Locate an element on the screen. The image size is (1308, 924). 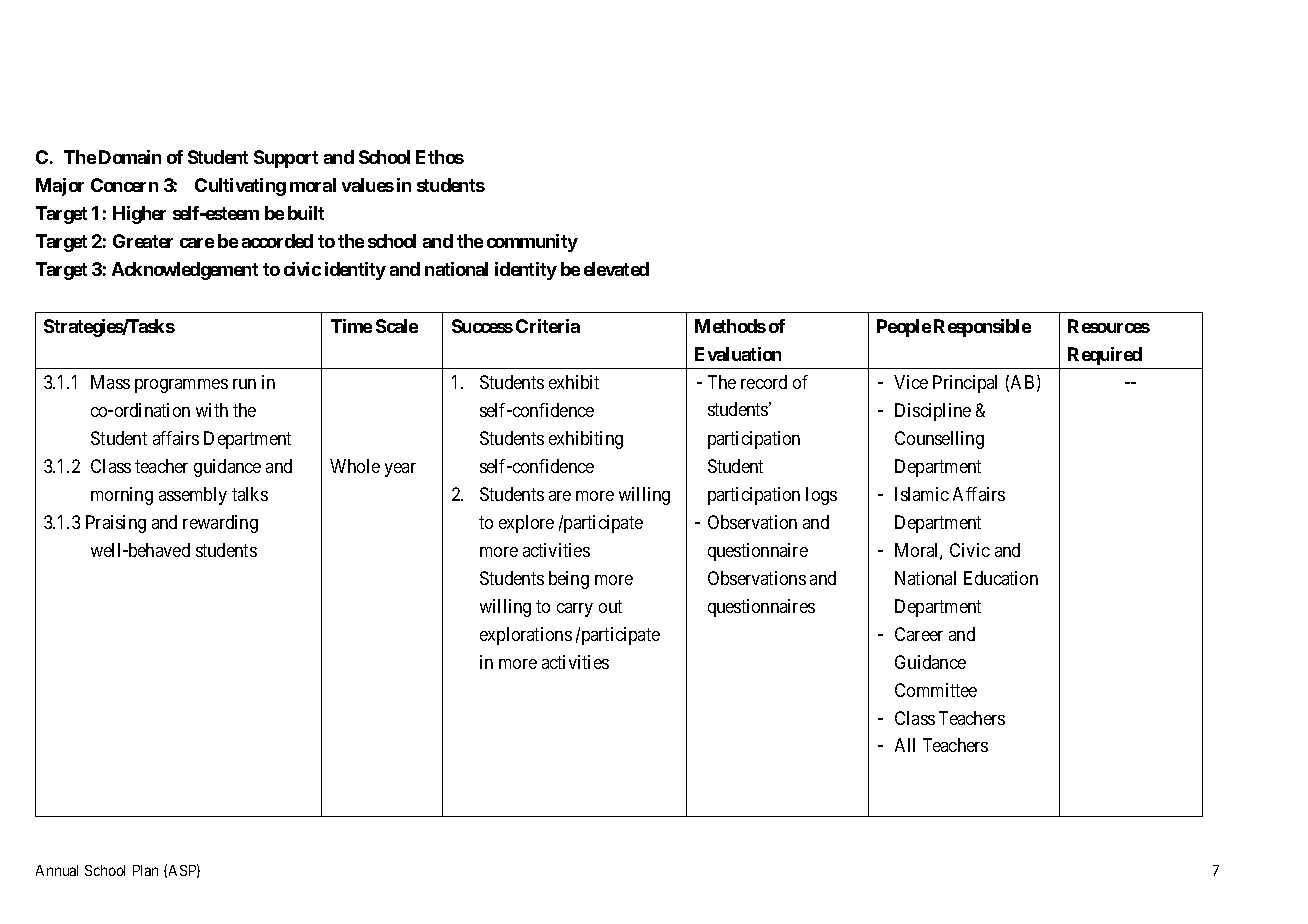
Committee is located at coordinates (936, 690).
